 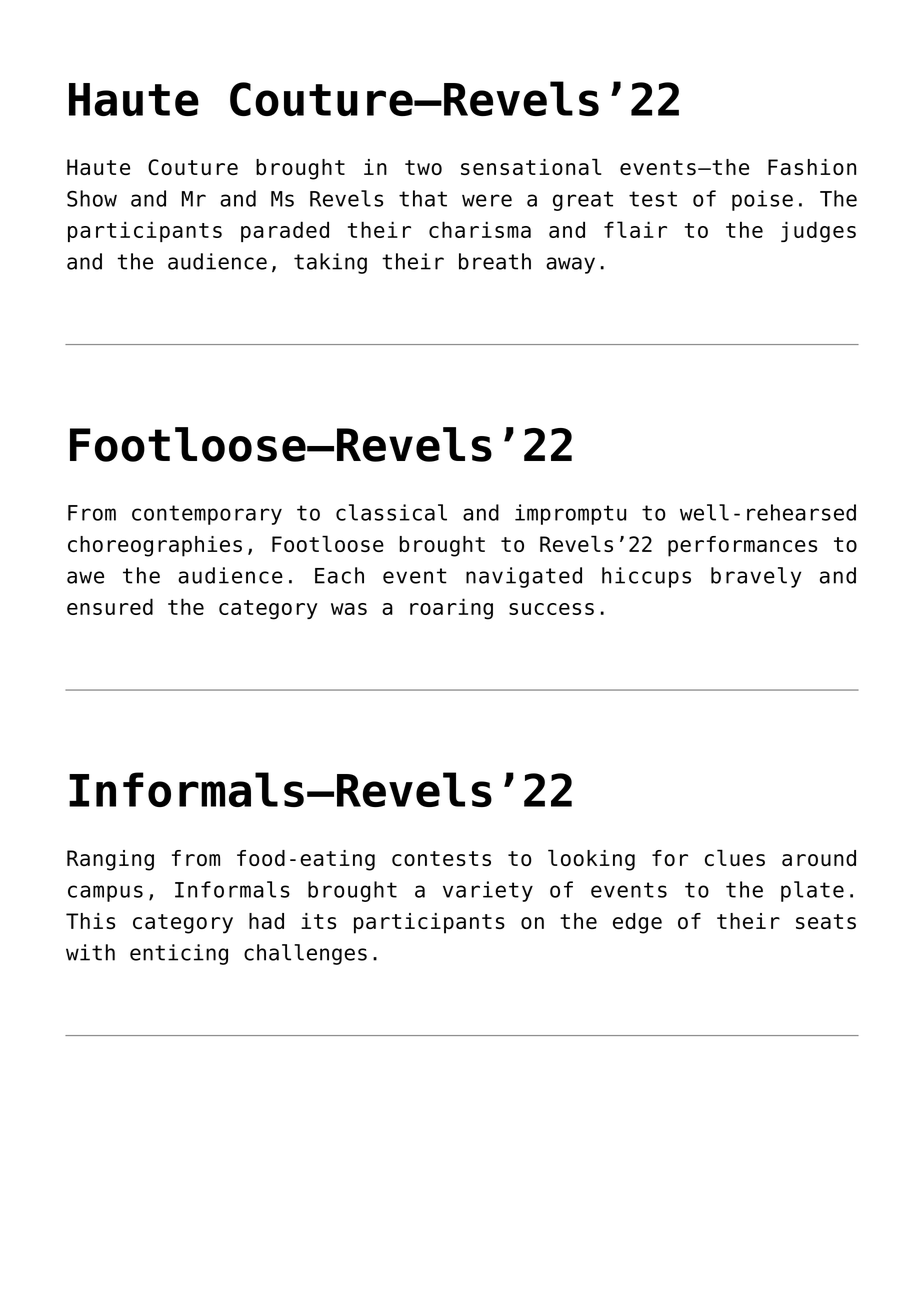 What do you see at coordinates (488, 891) in the page?
I see `variety` at bounding box center [488, 891].
